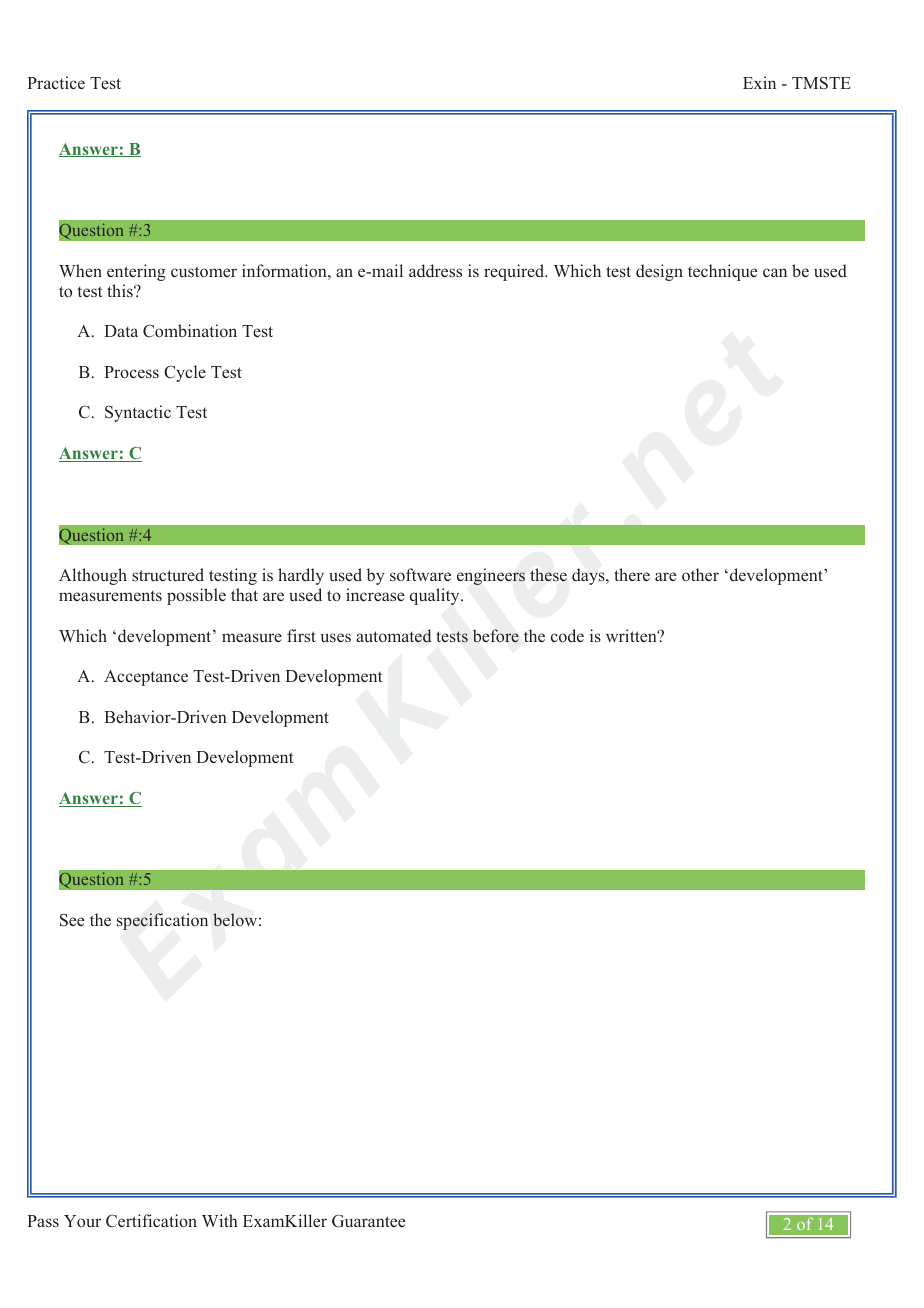 The image size is (924, 1308). Describe the element at coordinates (435, 271) in the page. I see `address` at that location.
